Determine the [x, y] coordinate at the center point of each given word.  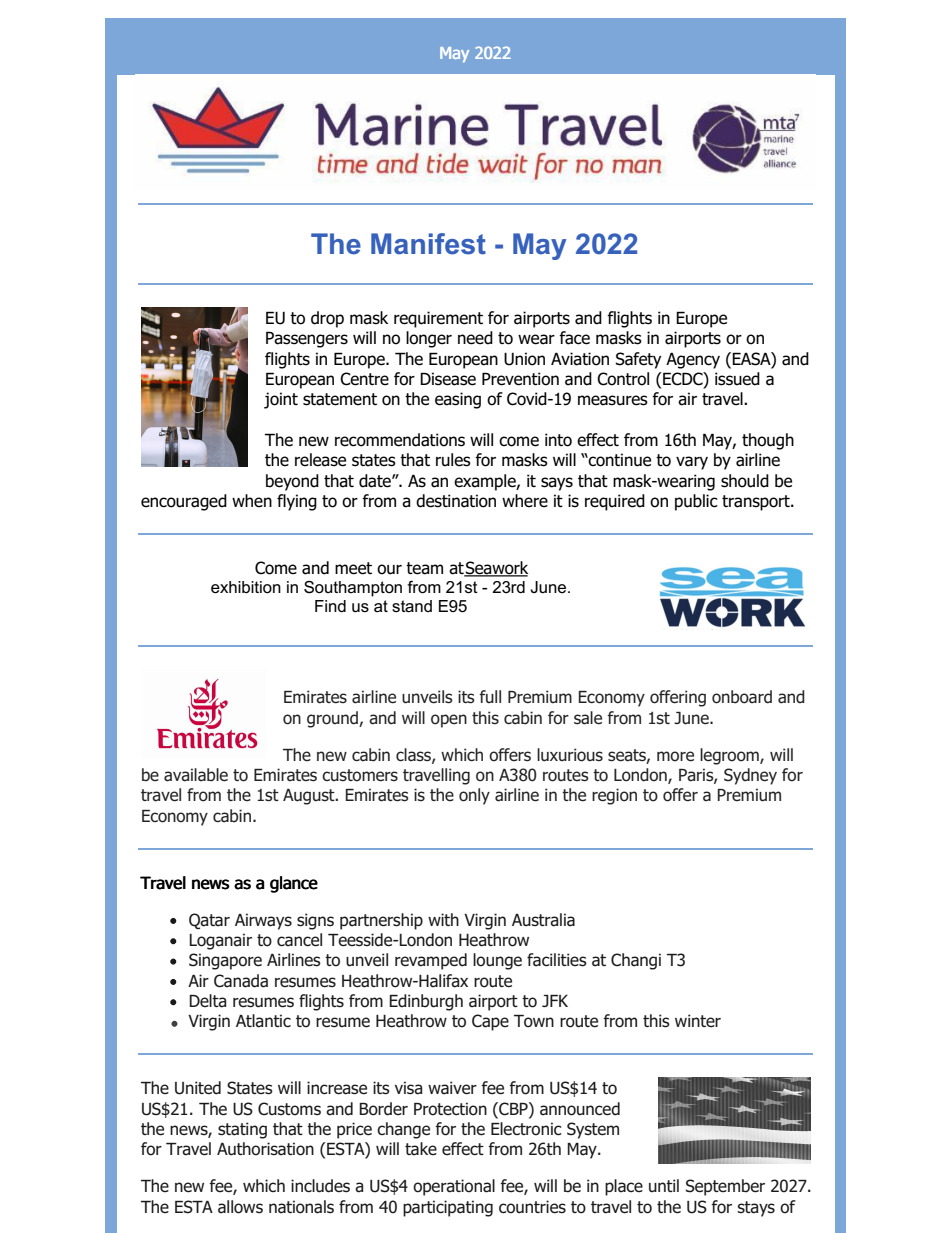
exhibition [246, 587]
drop [327, 319]
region [614, 796]
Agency [693, 360]
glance [294, 884]
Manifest [428, 244]
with [443, 919]
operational [454, 1187]
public [696, 502]
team [424, 568]
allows [240, 1207]
